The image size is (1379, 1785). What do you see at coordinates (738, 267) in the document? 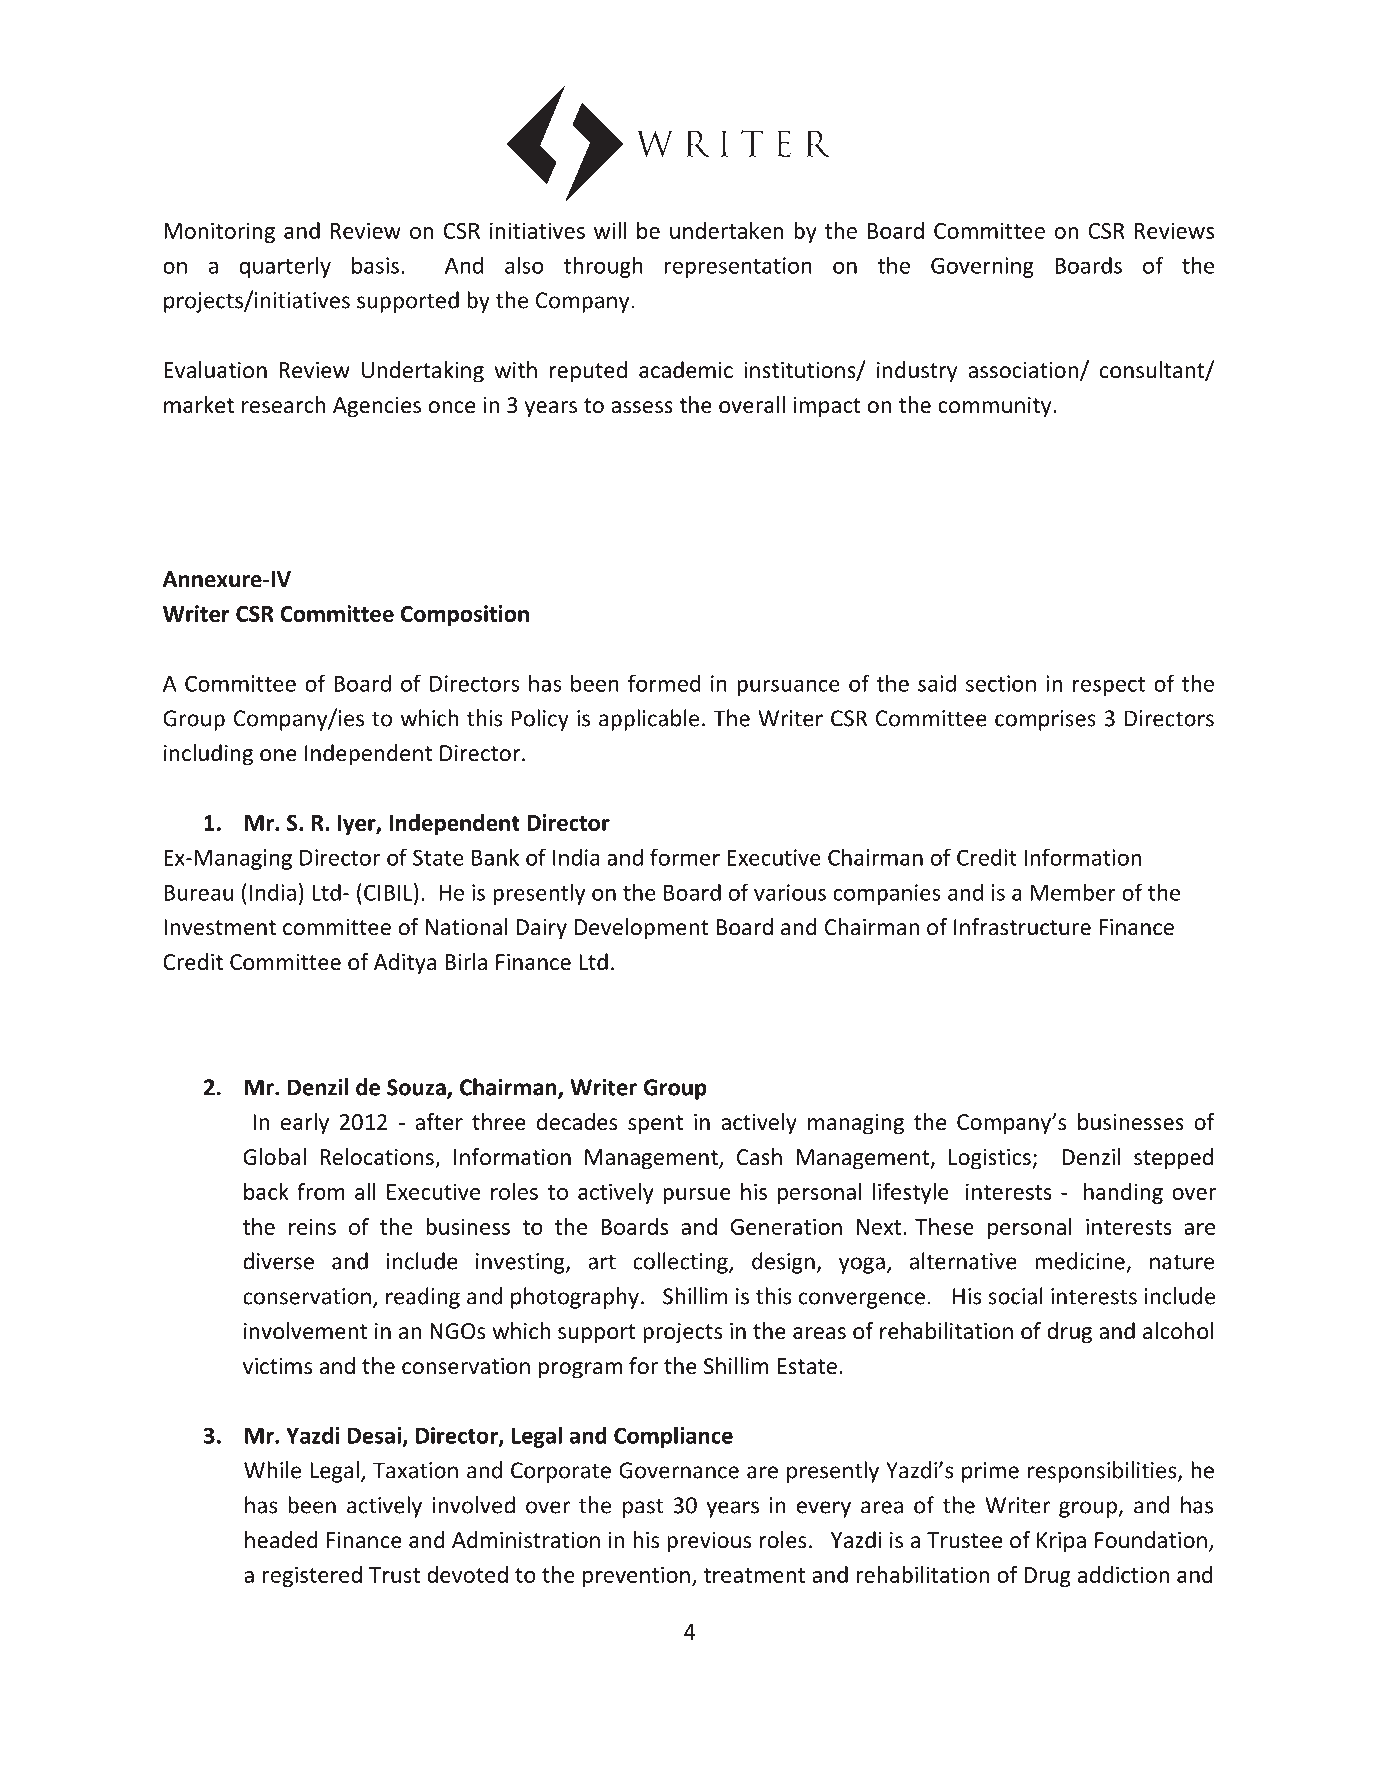
I see `representation` at bounding box center [738, 267].
